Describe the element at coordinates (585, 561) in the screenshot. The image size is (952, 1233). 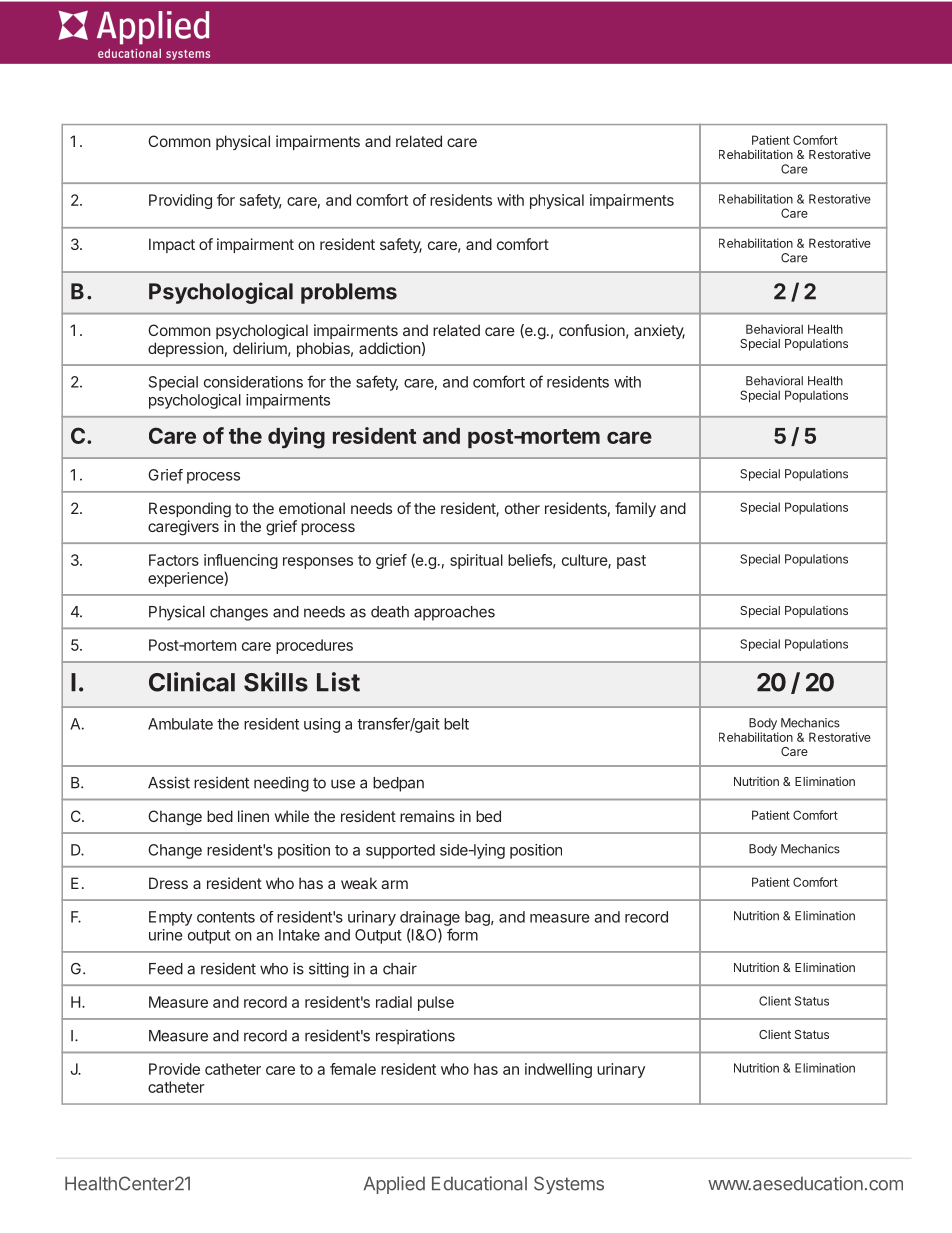
I see `culture` at that location.
